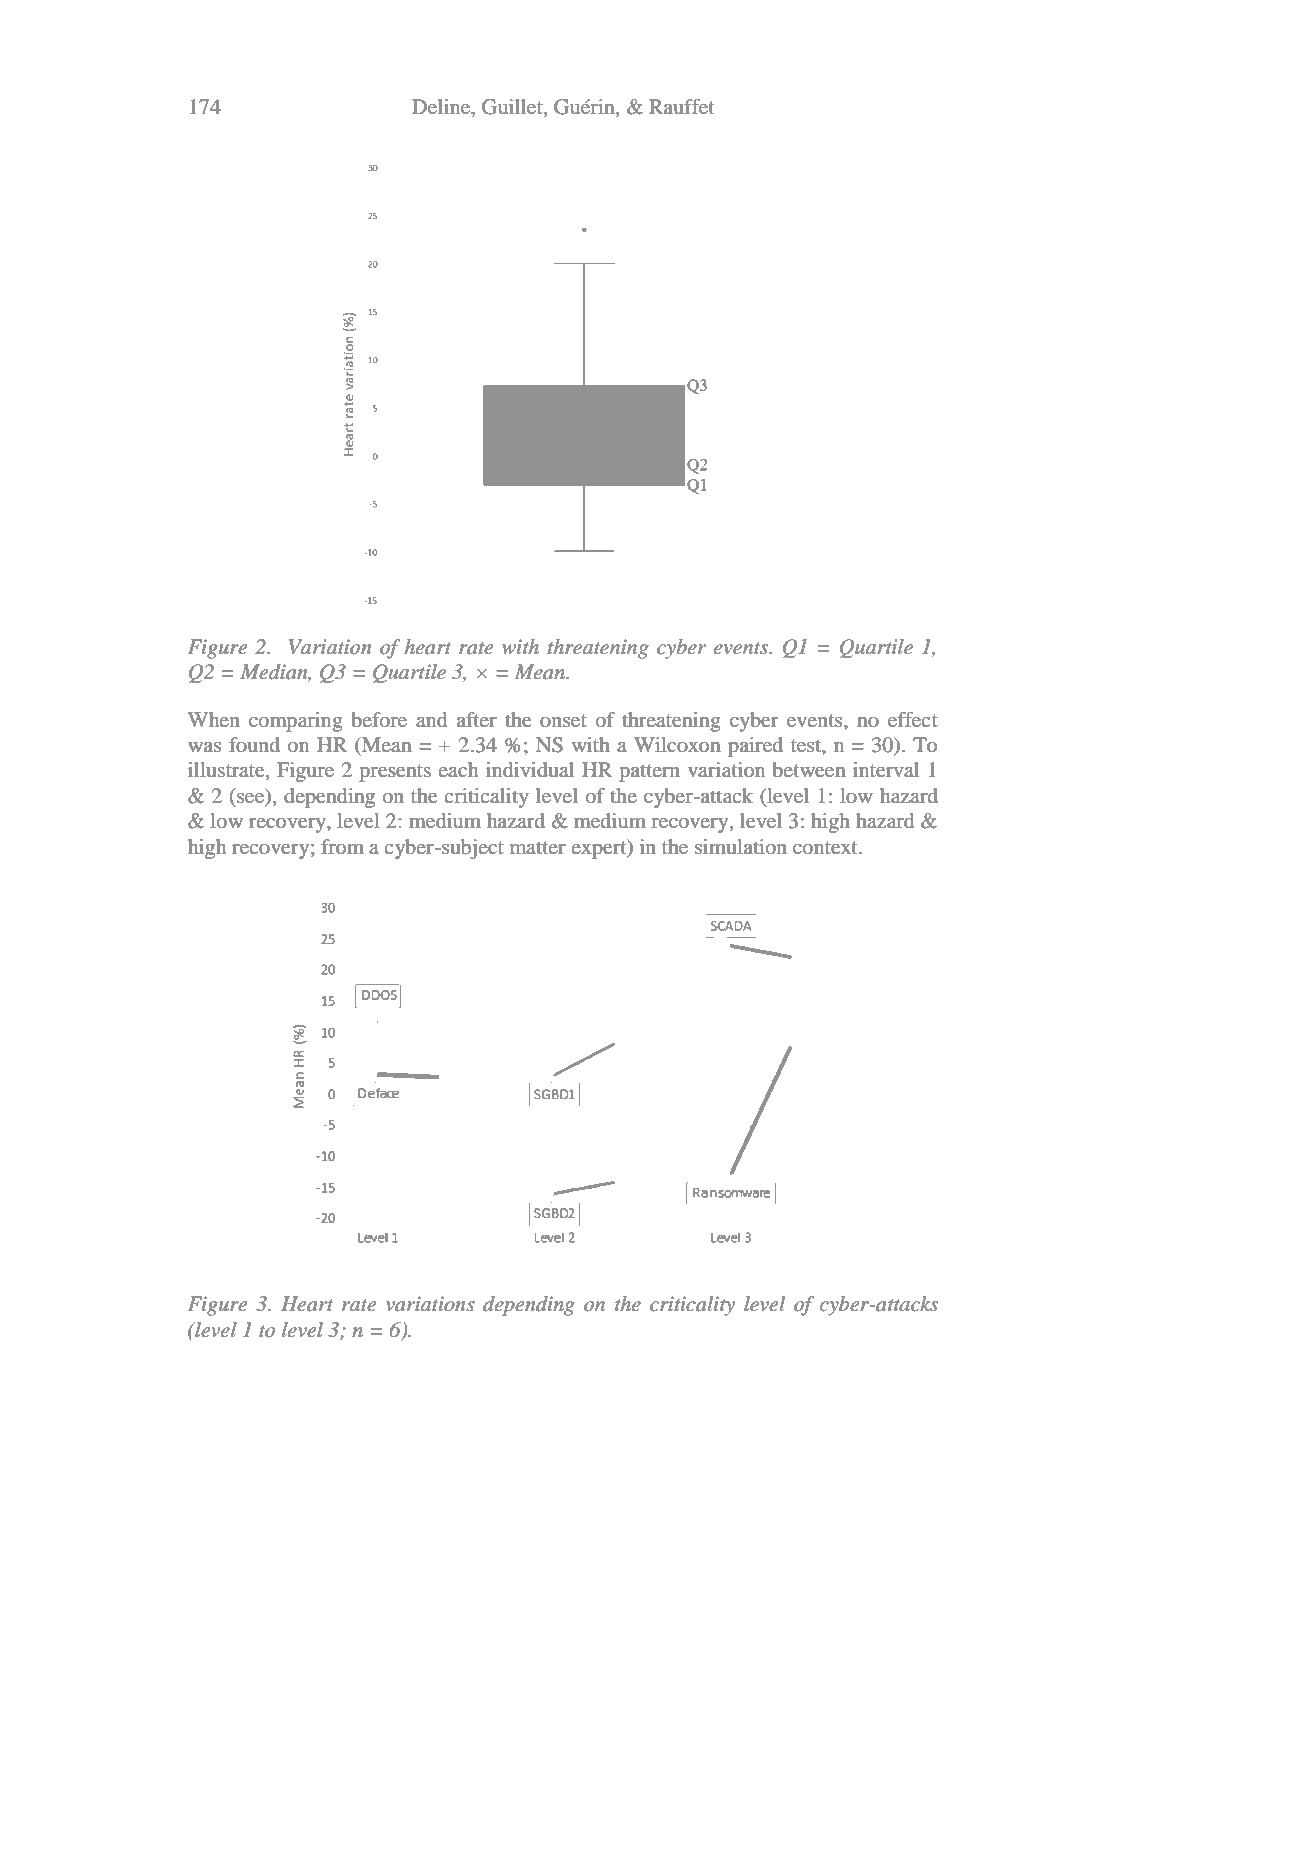 The width and height of the document is (1314, 1859). I want to click on onset, so click(563, 721).
